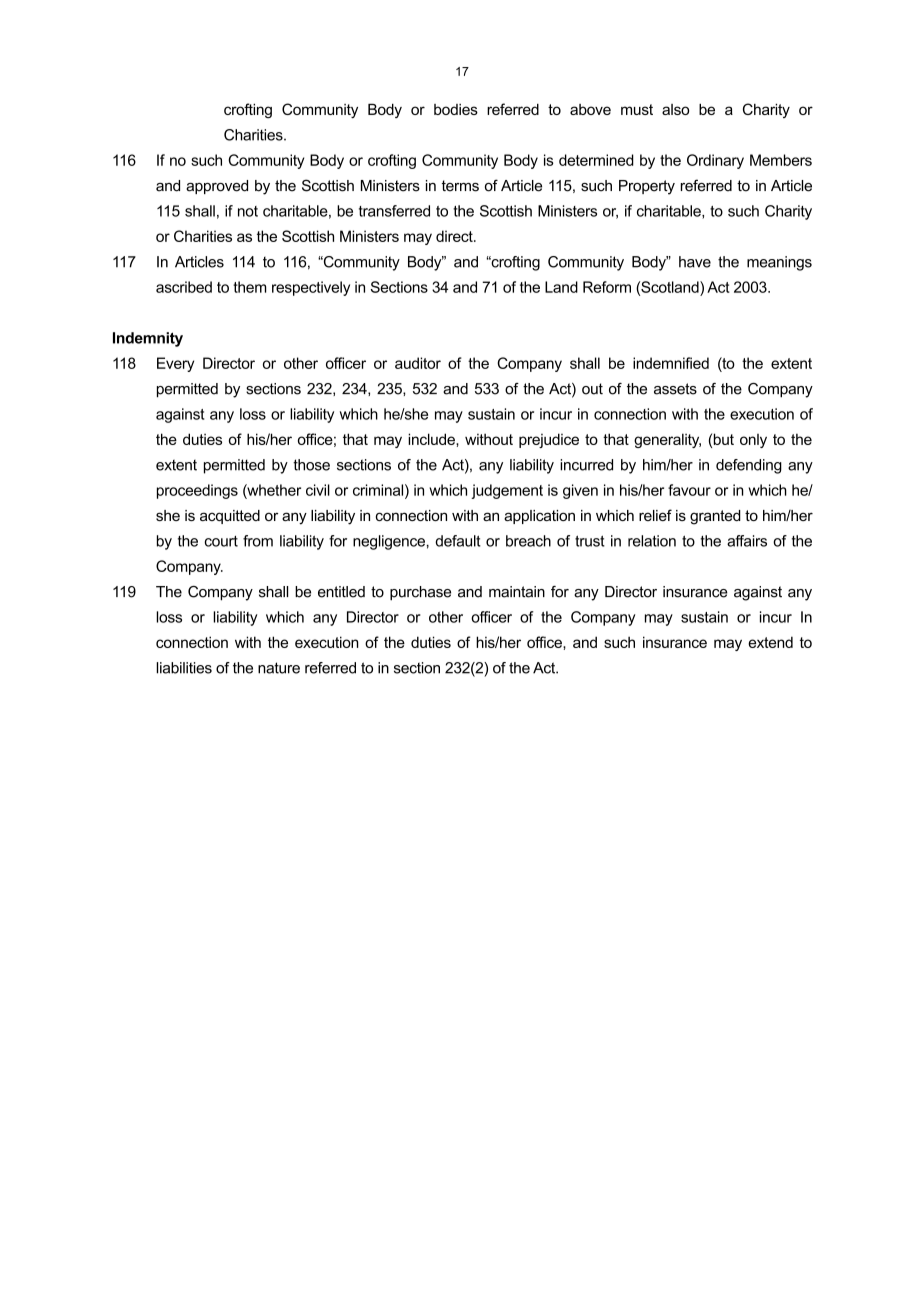 The width and height of the document is (924, 1308). I want to click on purchase, so click(420, 593).
